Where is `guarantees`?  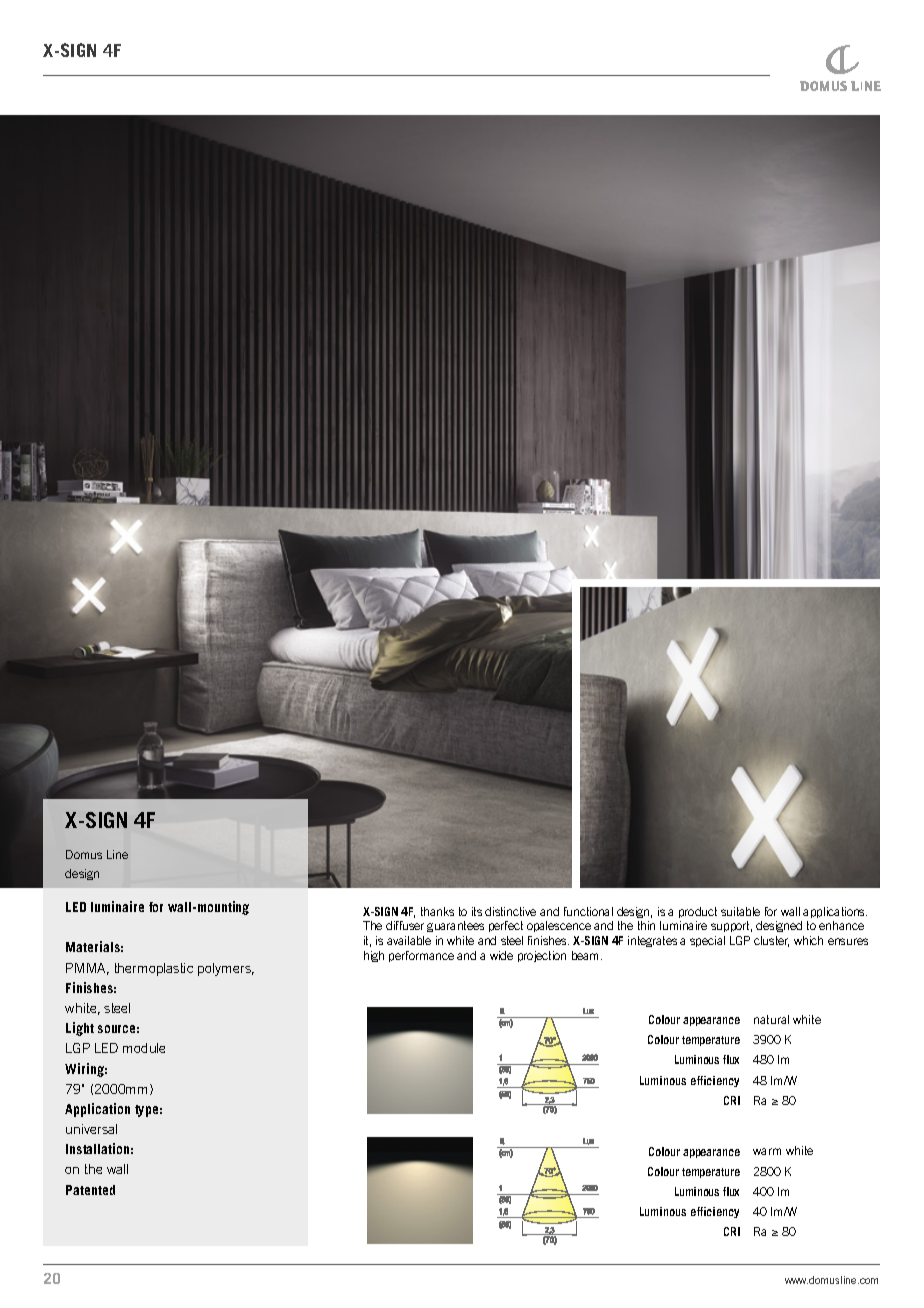
guarantees is located at coordinates (455, 926).
